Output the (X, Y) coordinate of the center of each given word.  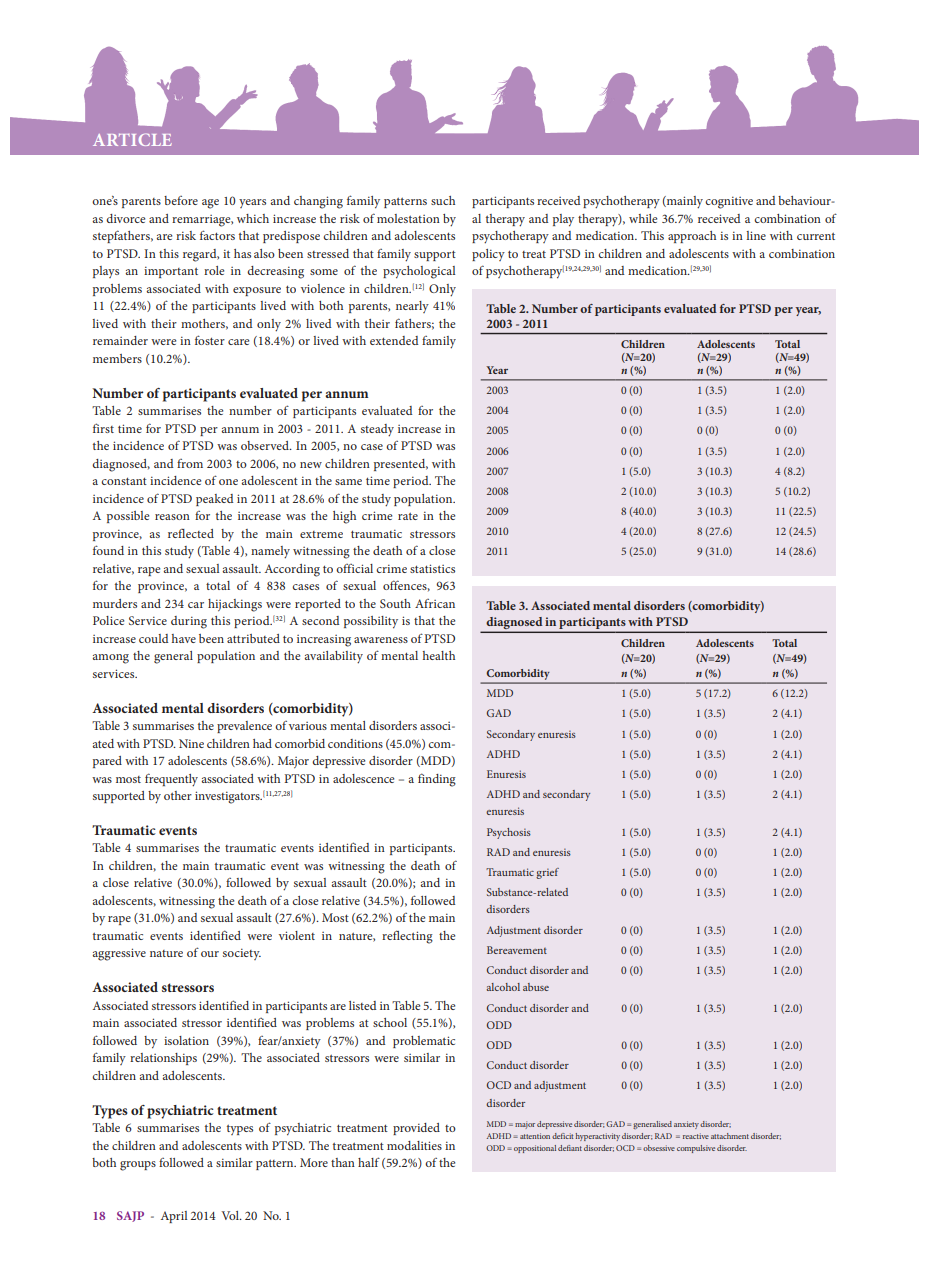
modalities (414, 1145)
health (439, 655)
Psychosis (509, 833)
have (184, 638)
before (181, 200)
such (443, 200)
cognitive (729, 202)
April (174, 1217)
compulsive (696, 1149)
